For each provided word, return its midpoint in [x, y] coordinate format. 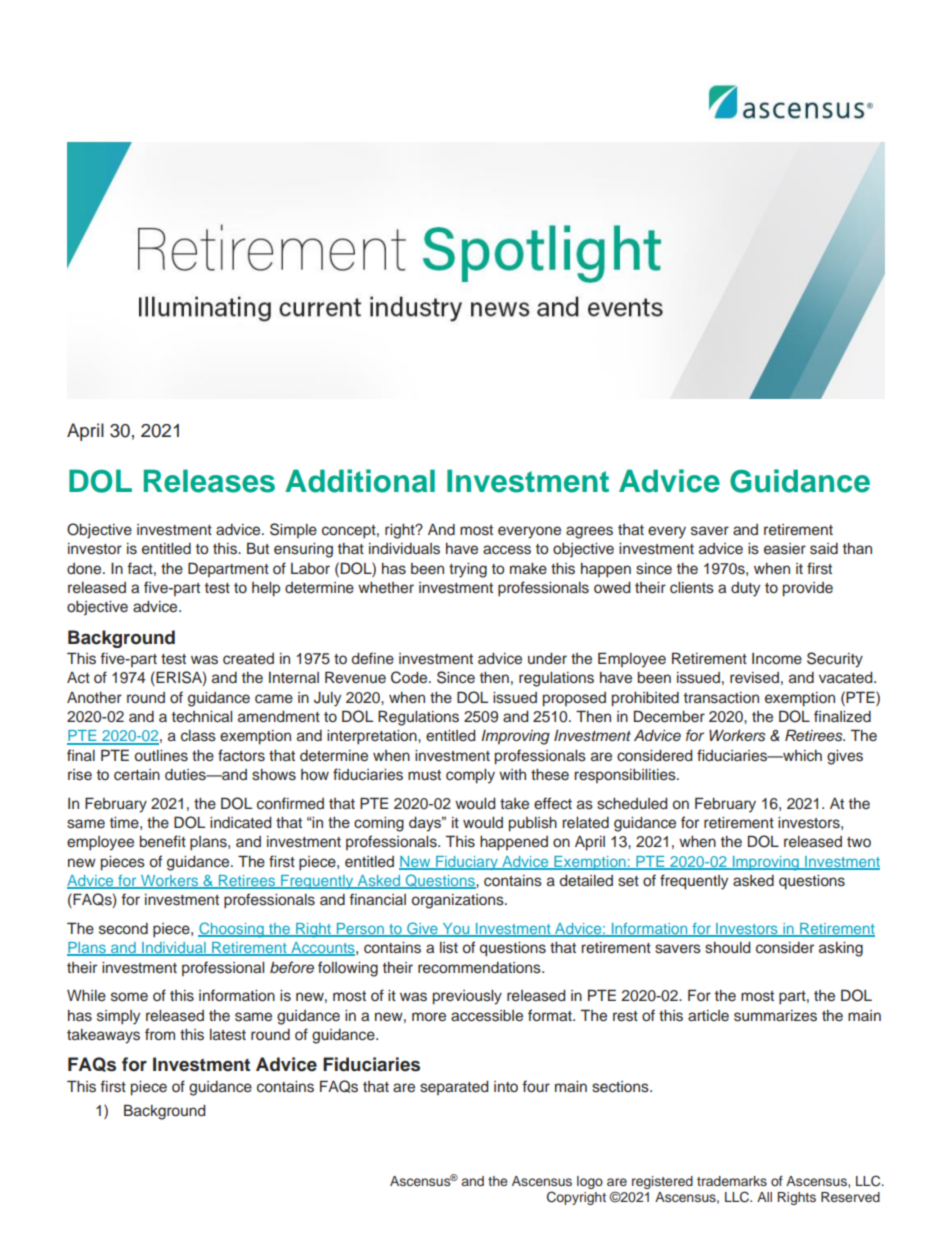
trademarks [732, 1181]
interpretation [373, 737]
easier [785, 549]
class [198, 736]
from [160, 1034]
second [123, 929]
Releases [209, 481]
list [449, 948]
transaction [721, 698]
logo [590, 1182]
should [727, 948]
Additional [360, 481]
